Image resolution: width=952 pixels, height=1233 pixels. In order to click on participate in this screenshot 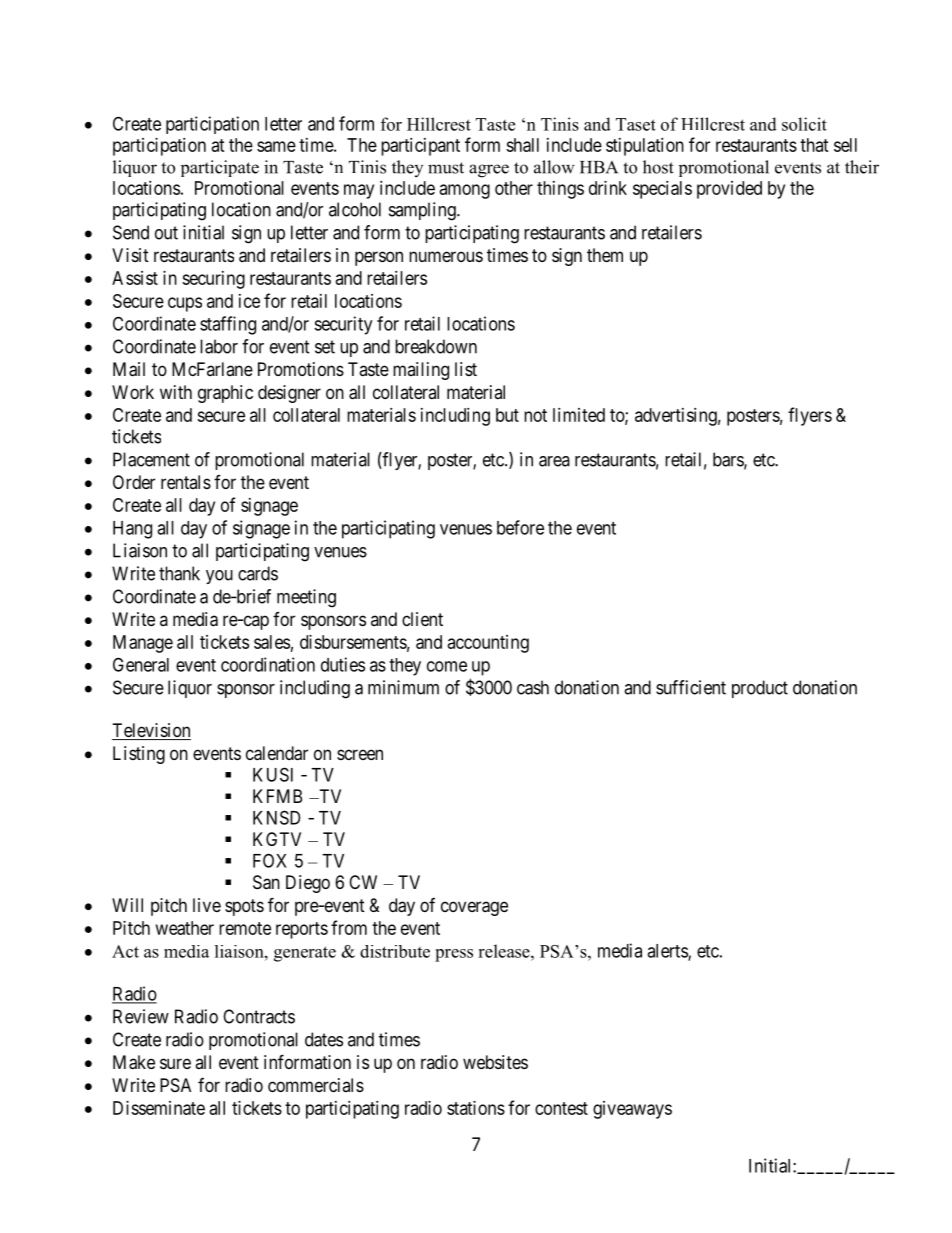, I will do `click(220, 168)`.
